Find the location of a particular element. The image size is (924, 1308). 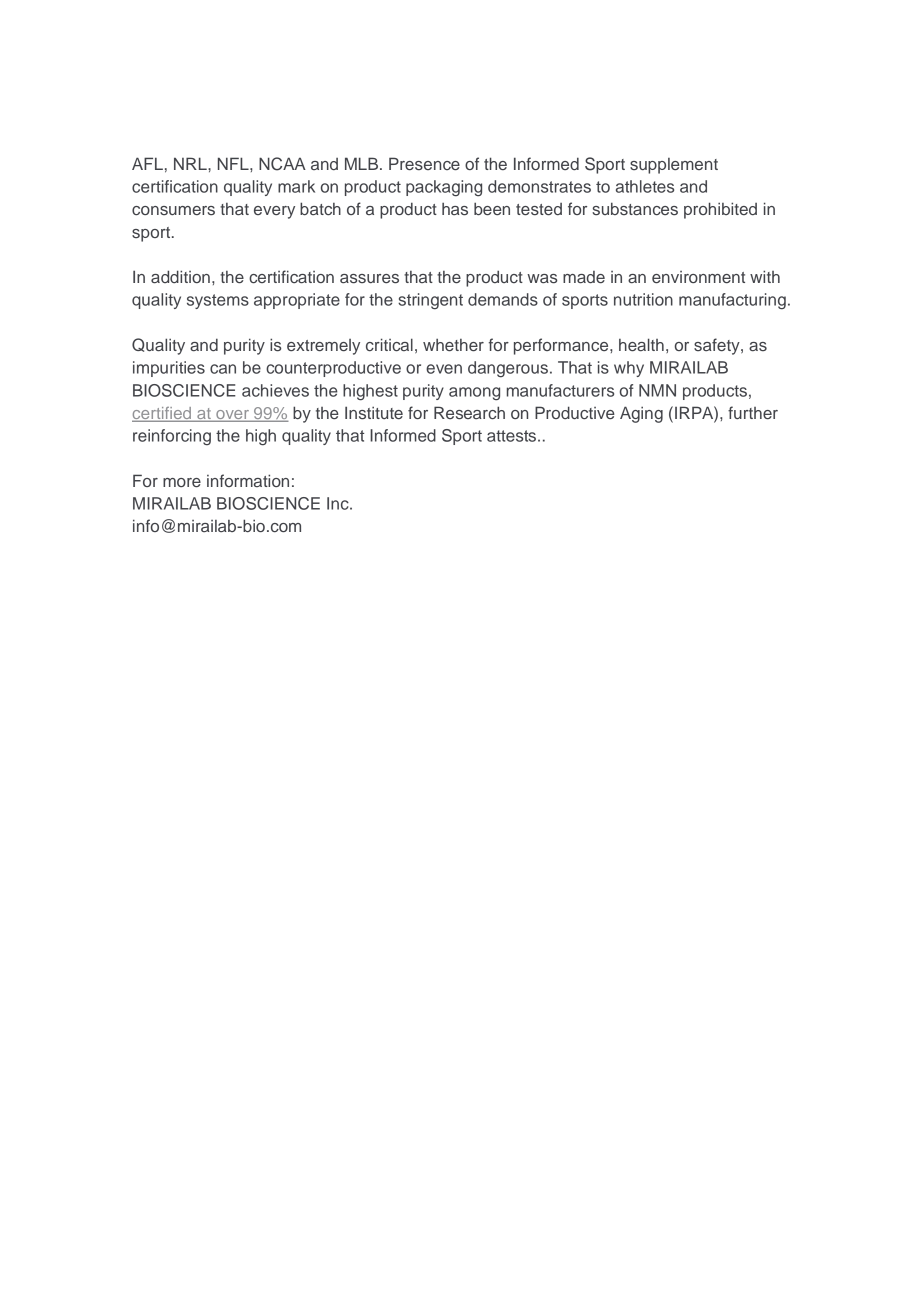

was is located at coordinates (542, 279).
